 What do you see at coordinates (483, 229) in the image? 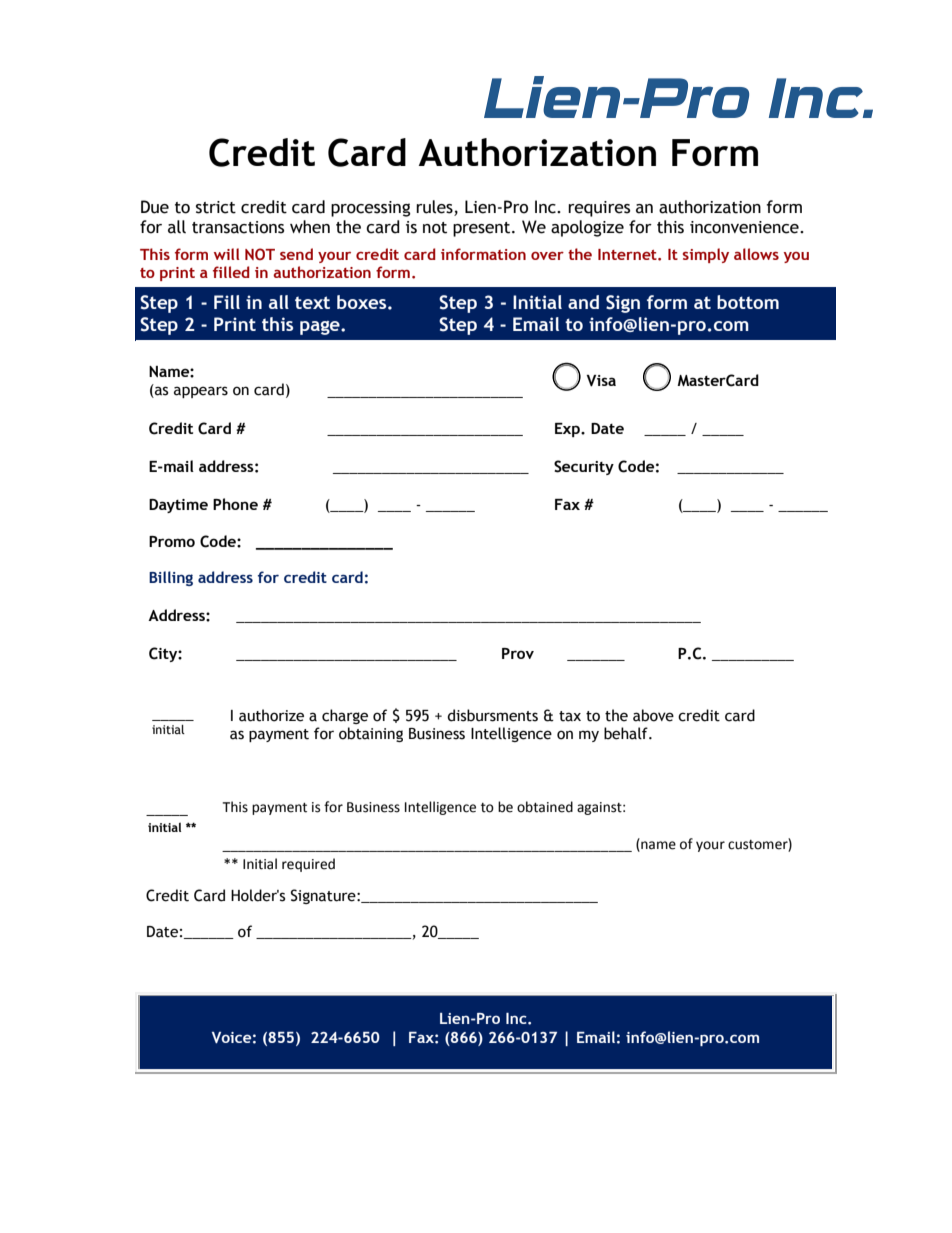
I see `present` at bounding box center [483, 229].
